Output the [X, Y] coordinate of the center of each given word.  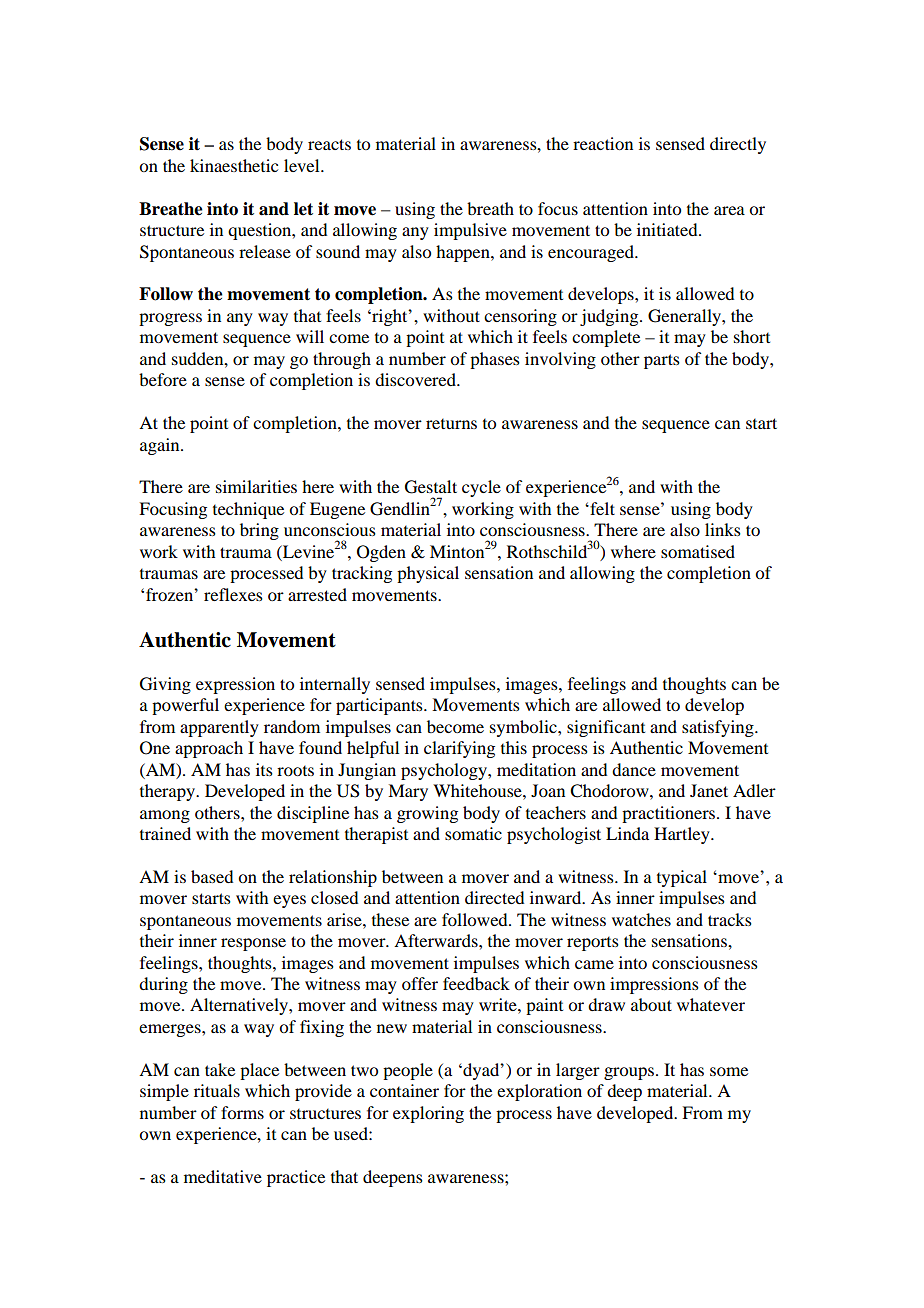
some [729, 1071]
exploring [428, 1114]
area [729, 210]
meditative [223, 1176]
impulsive [470, 231]
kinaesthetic [234, 165]
